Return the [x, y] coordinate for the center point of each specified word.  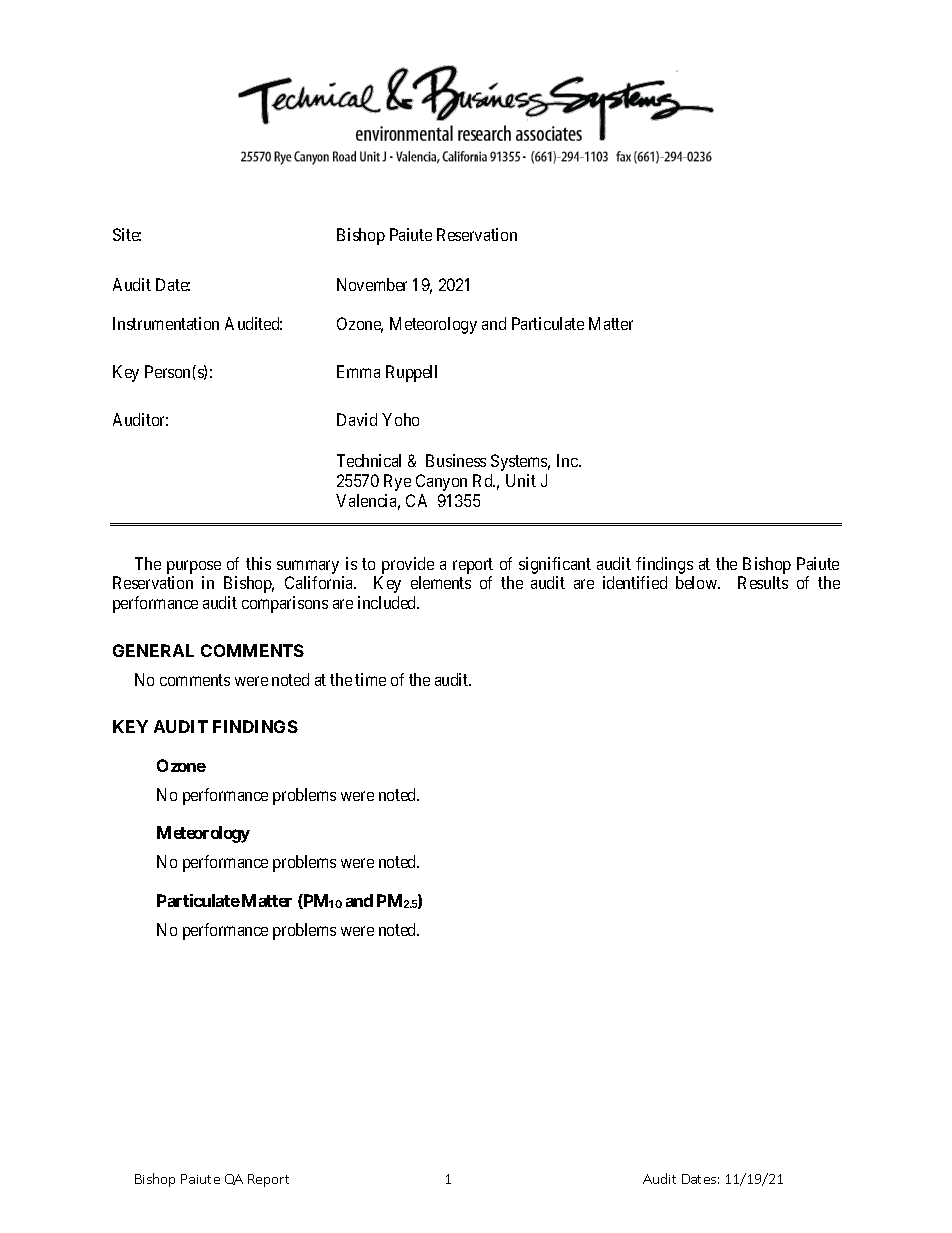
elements [441, 582]
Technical [369, 460]
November [372, 284]
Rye [397, 482]
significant [555, 565]
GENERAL [153, 650]
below [698, 582]
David [357, 419]
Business [456, 460]
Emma [358, 371]
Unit [521, 480]
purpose [194, 567]
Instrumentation [166, 323]
